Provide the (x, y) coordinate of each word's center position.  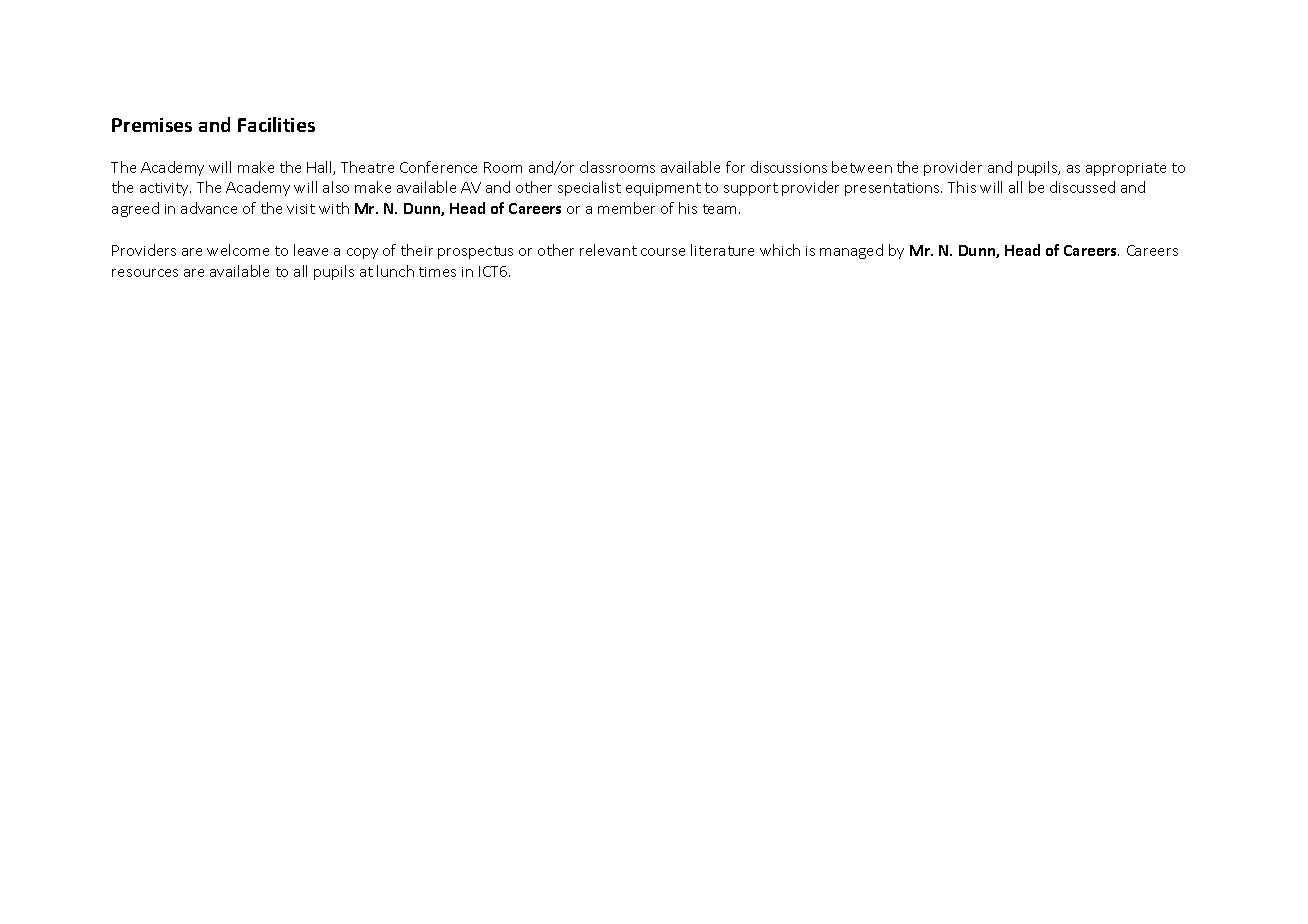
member (626, 208)
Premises (152, 125)
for (735, 167)
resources (145, 273)
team (719, 209)
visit (301, 209)
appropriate (1126, 169)
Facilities (276, 124)
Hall (320, 168)
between (862, 167)
